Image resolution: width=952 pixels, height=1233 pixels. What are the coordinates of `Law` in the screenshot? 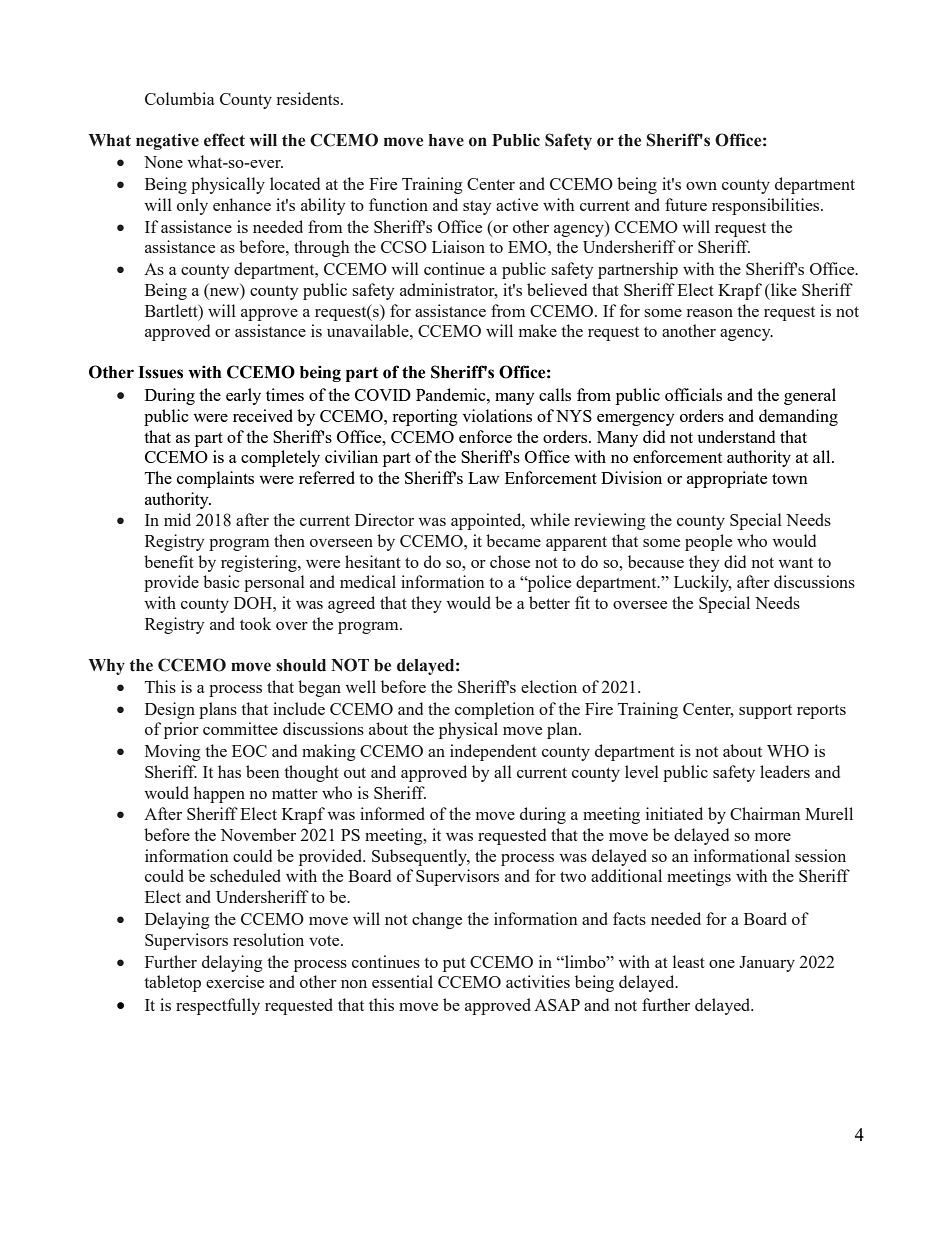 It's located at (483, 478).
